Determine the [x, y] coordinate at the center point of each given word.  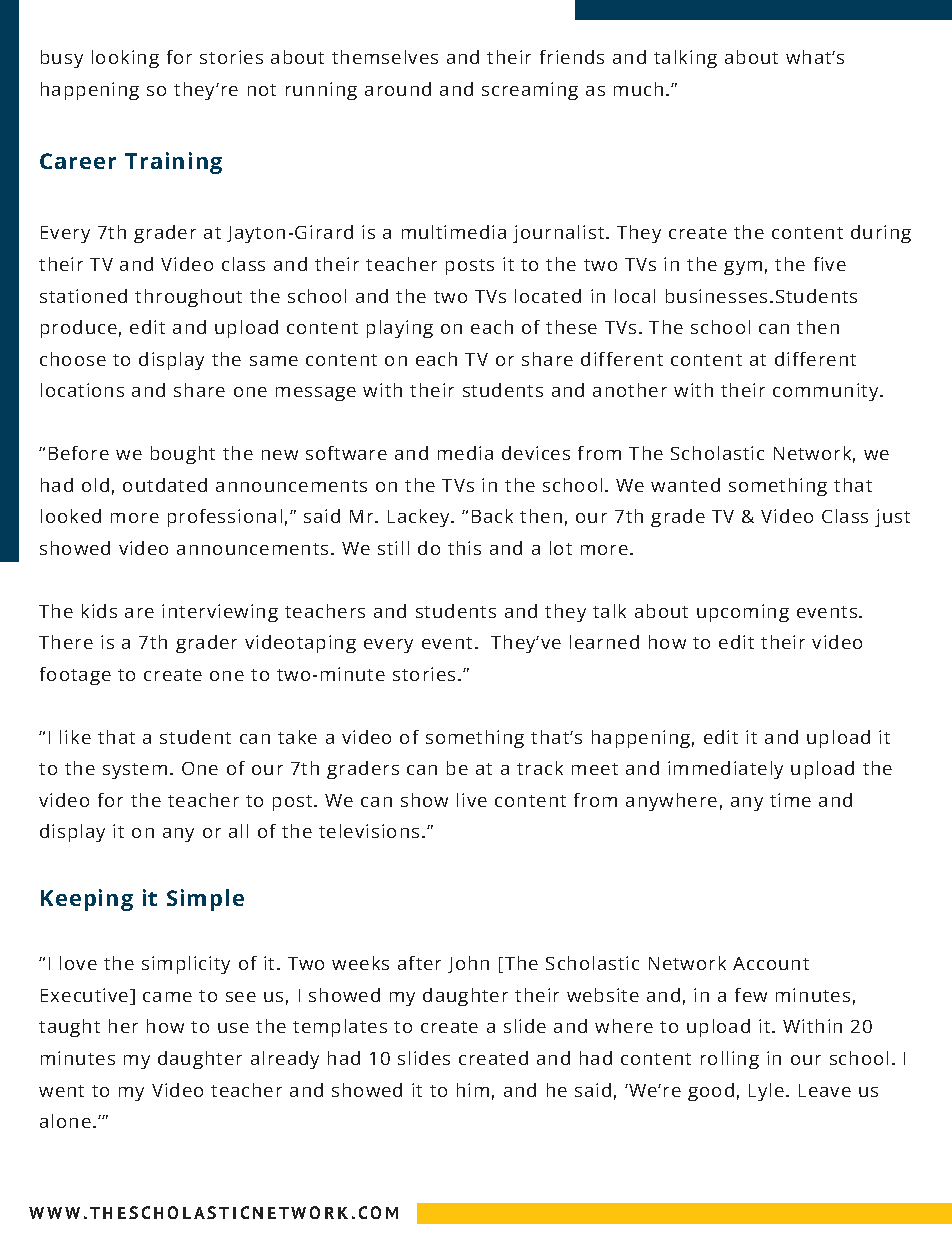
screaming [530, 91]
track [540, 768]
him [473, 1090]
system [135, 771]
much [638, 89]
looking [125, 59]
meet [595, 769]
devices [536, 453]
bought [183, 455]
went [61, 1091]
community [827, 392]
